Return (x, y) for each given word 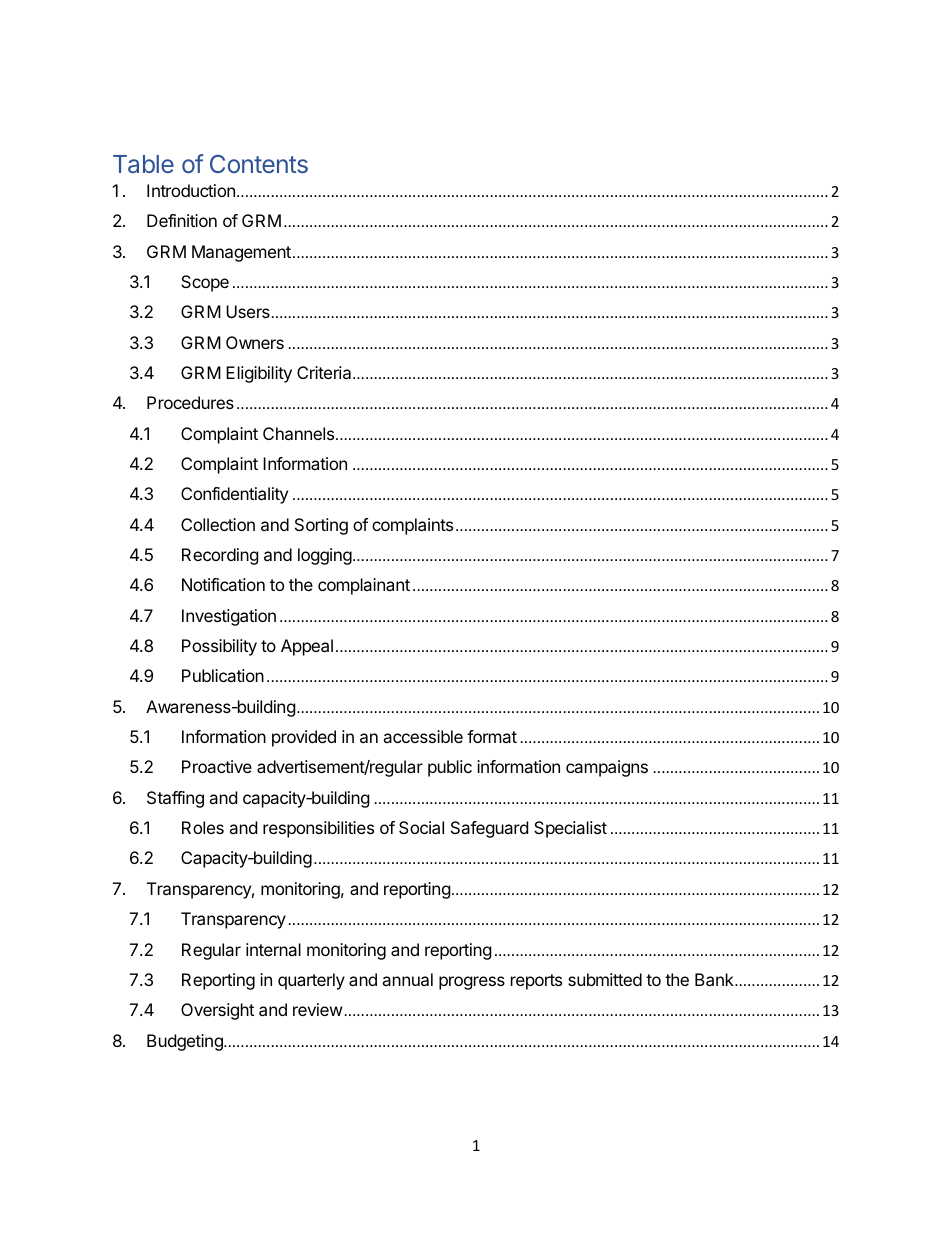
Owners (255, 342)
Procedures (190, 402)
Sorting (321, 526)
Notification (223, 584)
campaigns (607, 768)
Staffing (175, 799)
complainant (364, 586)
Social (421, 827)
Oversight (217, 1011)
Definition (182, 220)
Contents (259, 164)
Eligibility (259, 374)
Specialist (570, 829)
